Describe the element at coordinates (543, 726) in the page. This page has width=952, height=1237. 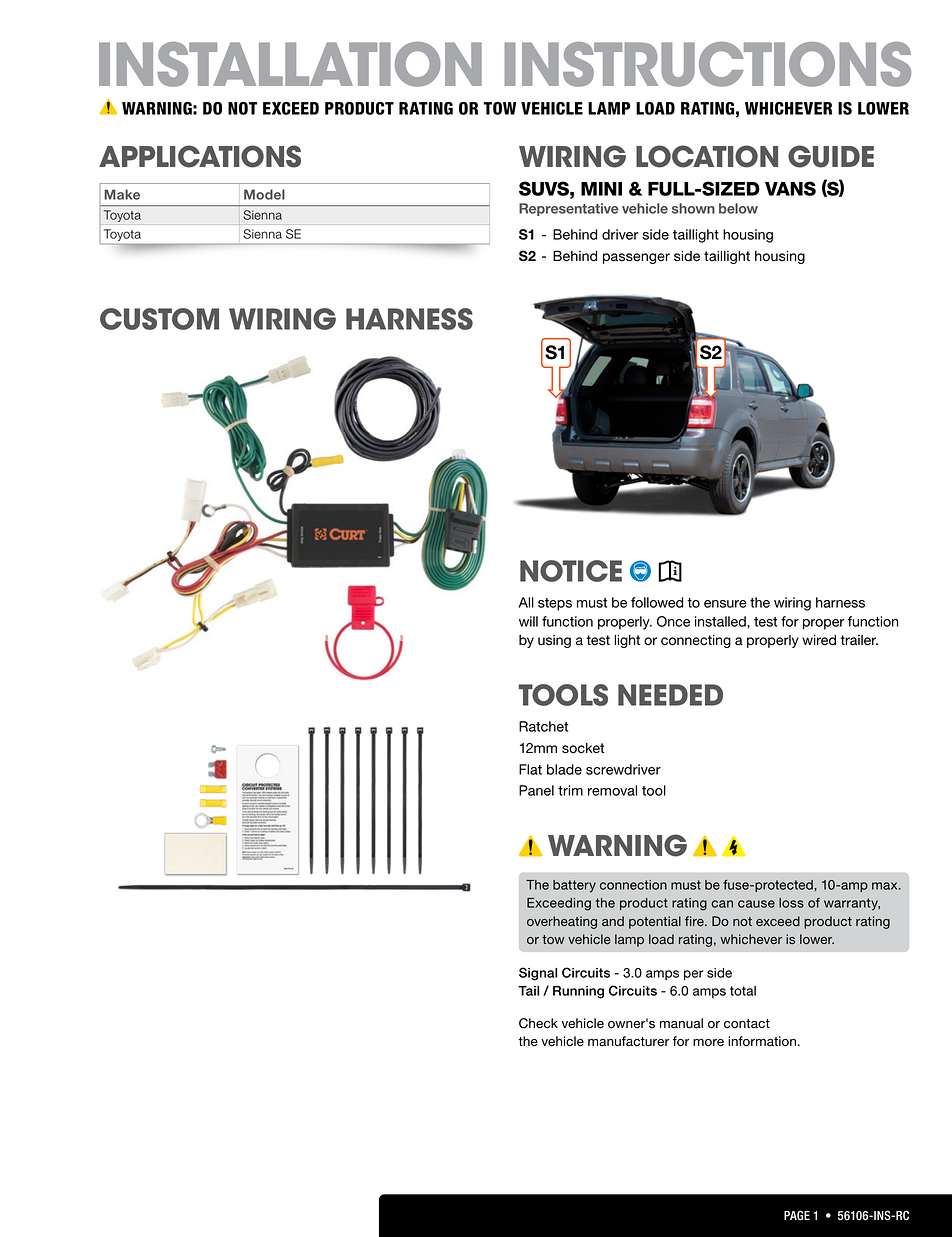
I see `Ratchet` at that location.
